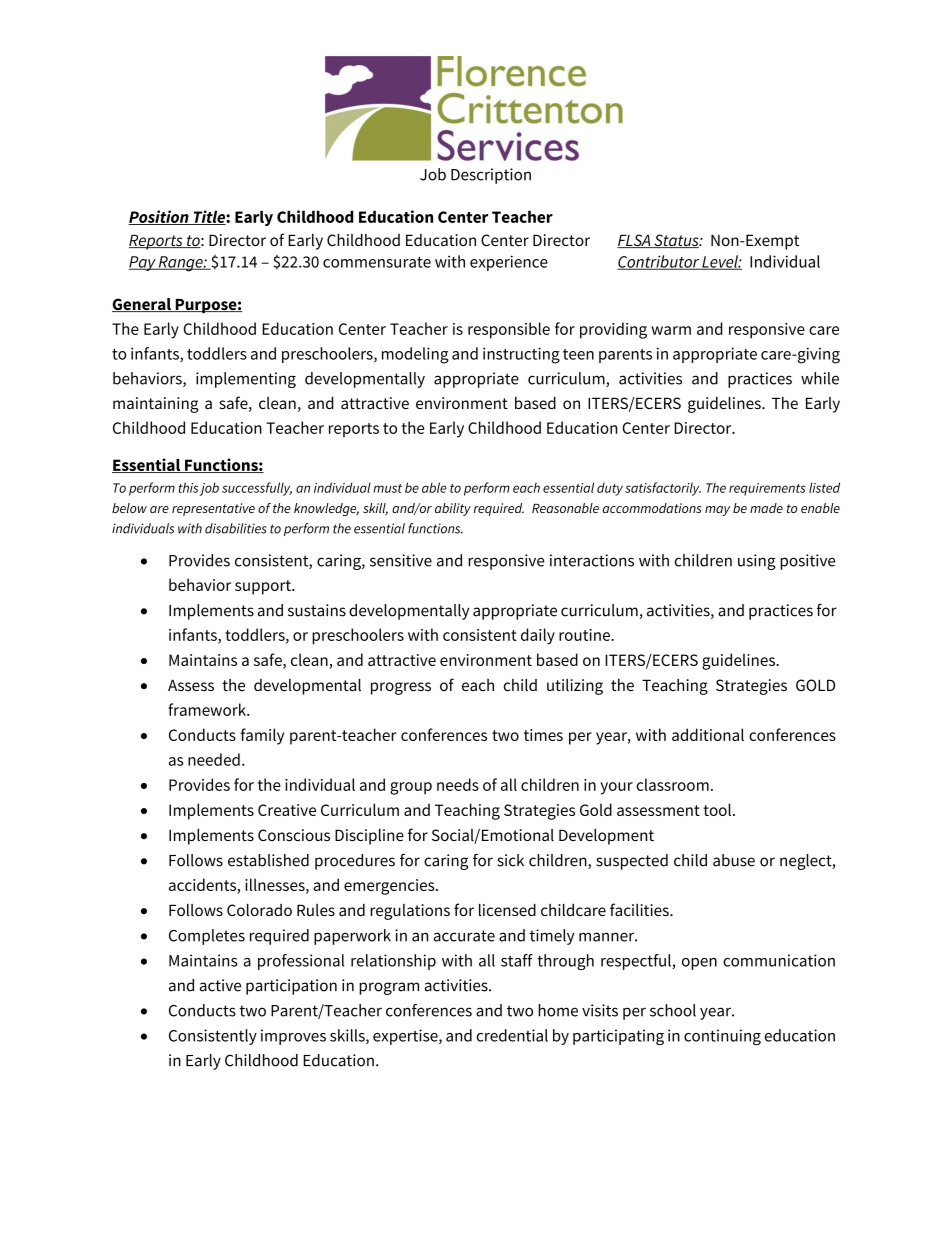 This image has width=952, height=1233. What do you see at coordinates (491, 176) in the image?
I see `Description` at bounding box center [491, 176].
